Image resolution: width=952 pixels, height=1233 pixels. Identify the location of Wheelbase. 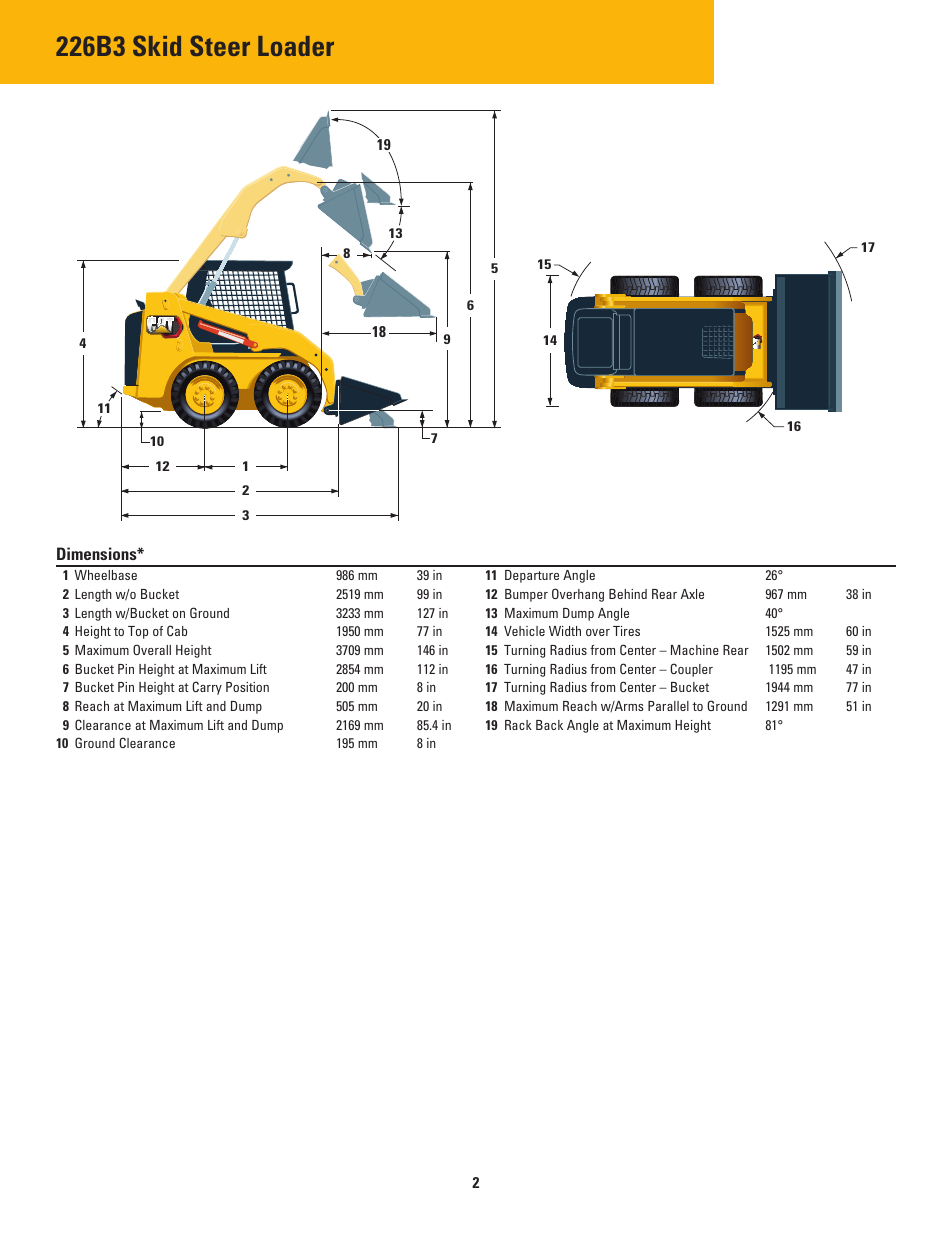
(105, 575).
